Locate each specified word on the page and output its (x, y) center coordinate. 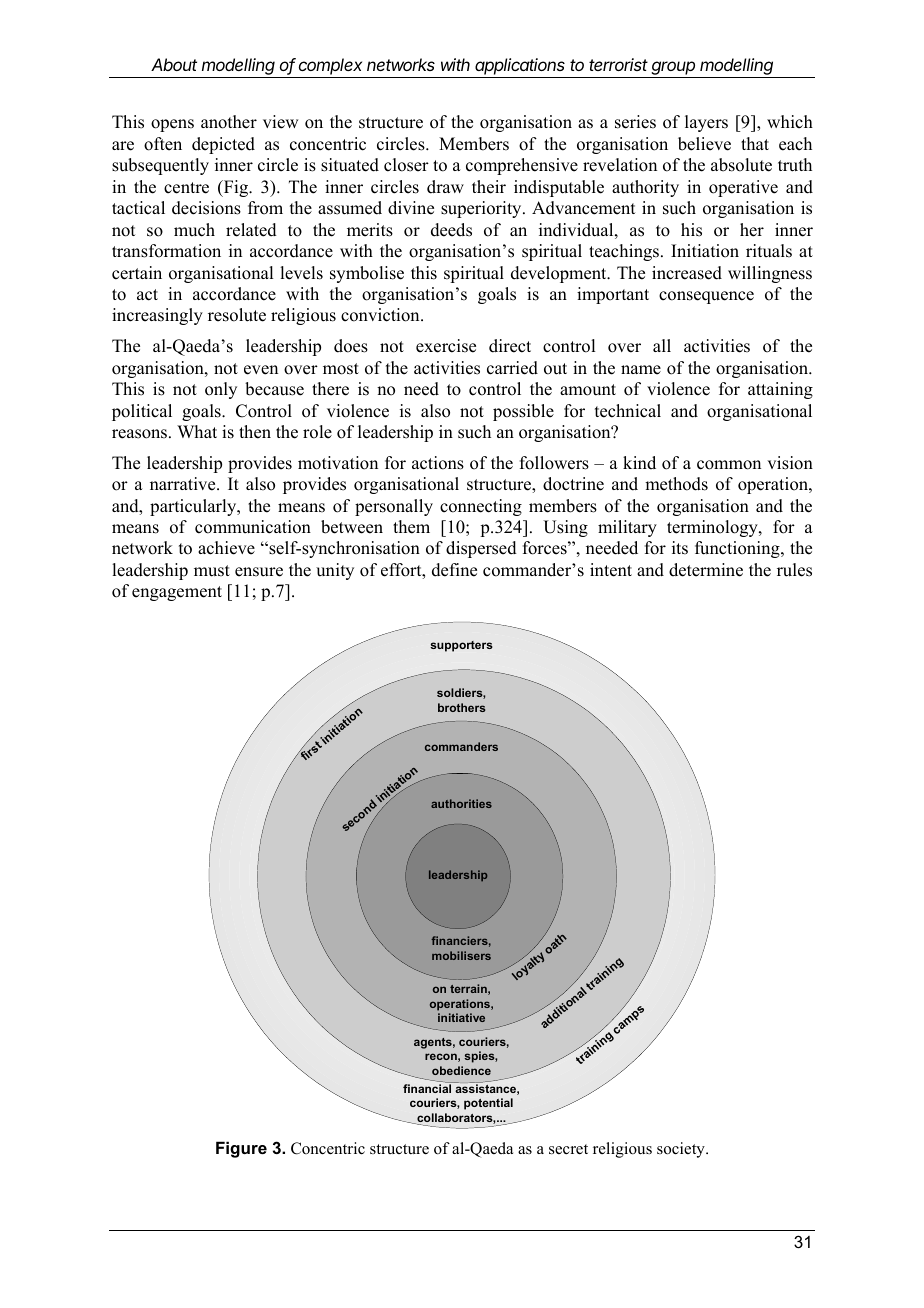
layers (706, 123)
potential (488, 1104)
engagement (177, 593)
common (729, 465)
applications (520, 68)
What (197, 431)
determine (706, 570)
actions (438, 463)
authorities (461, 803)
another (229, 122)
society (682, 1150)
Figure (241, 1149)
